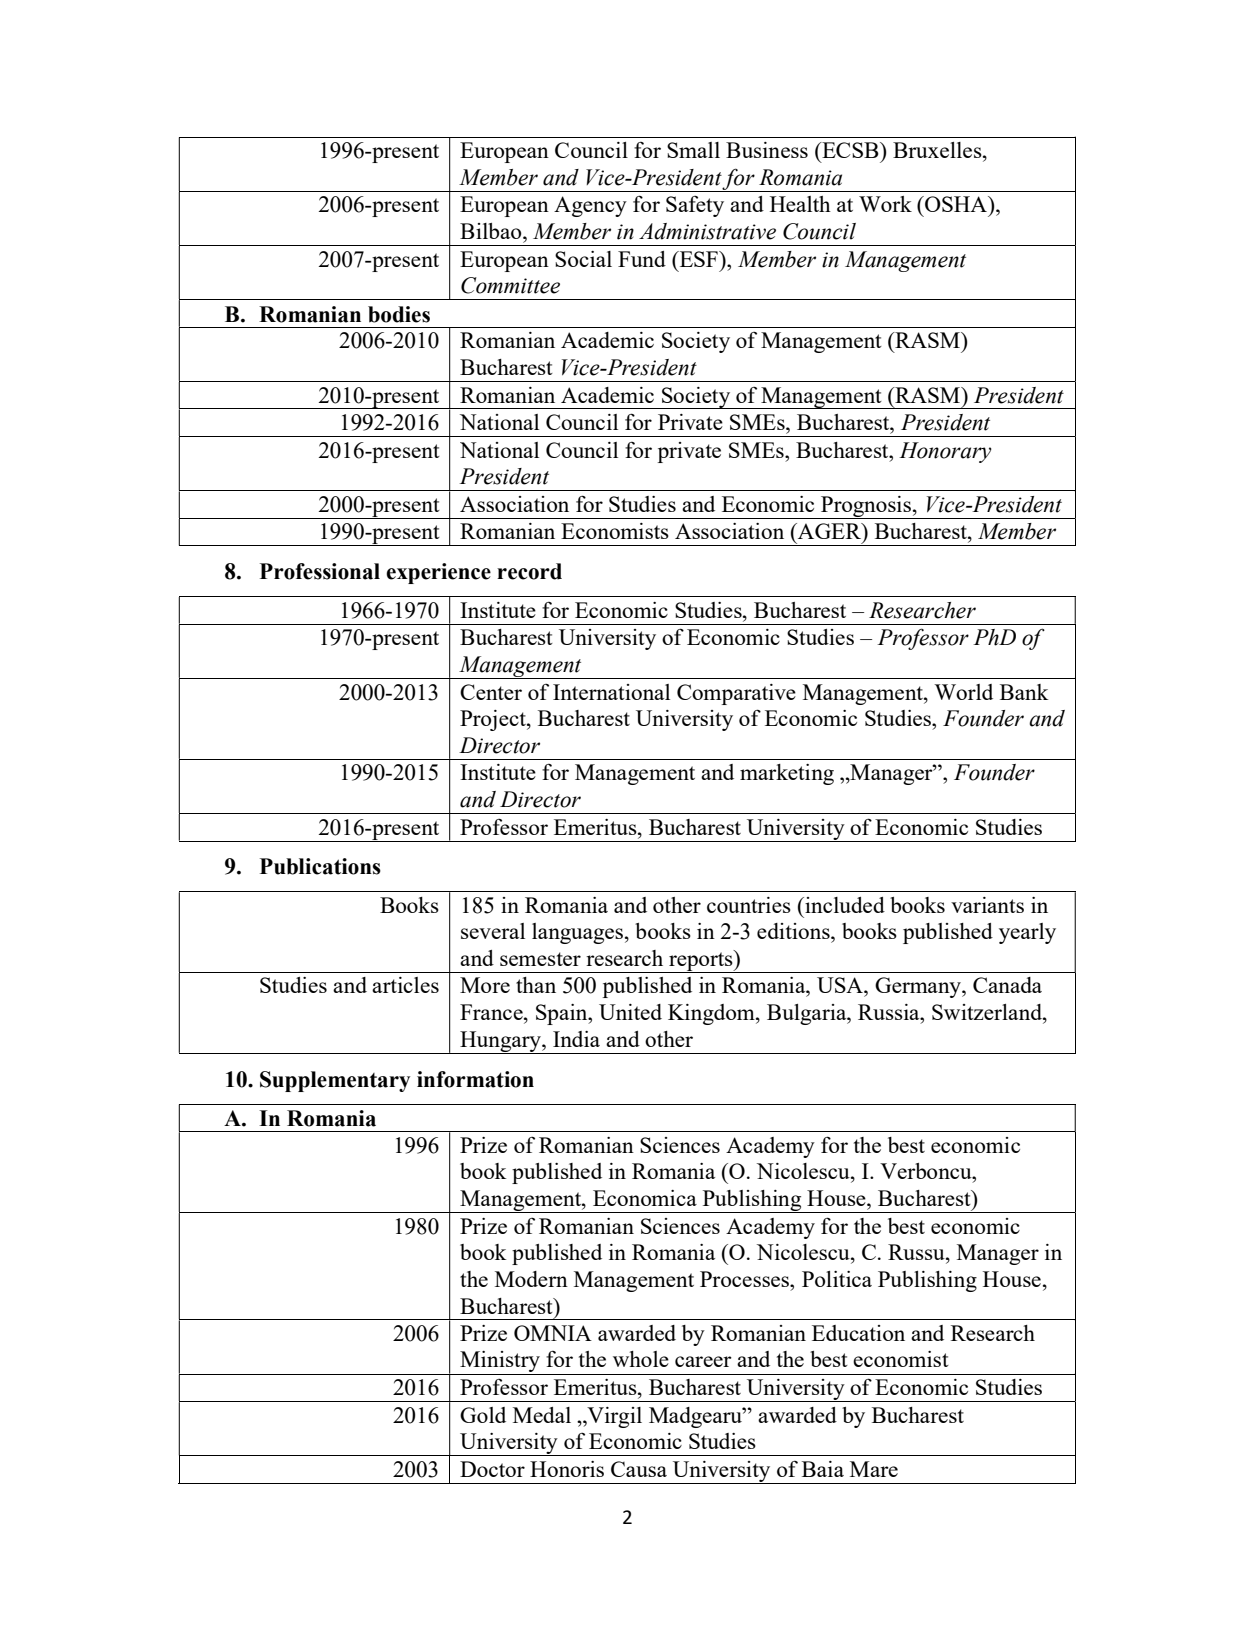  I want to click on Gold, so click(483, 1415).
